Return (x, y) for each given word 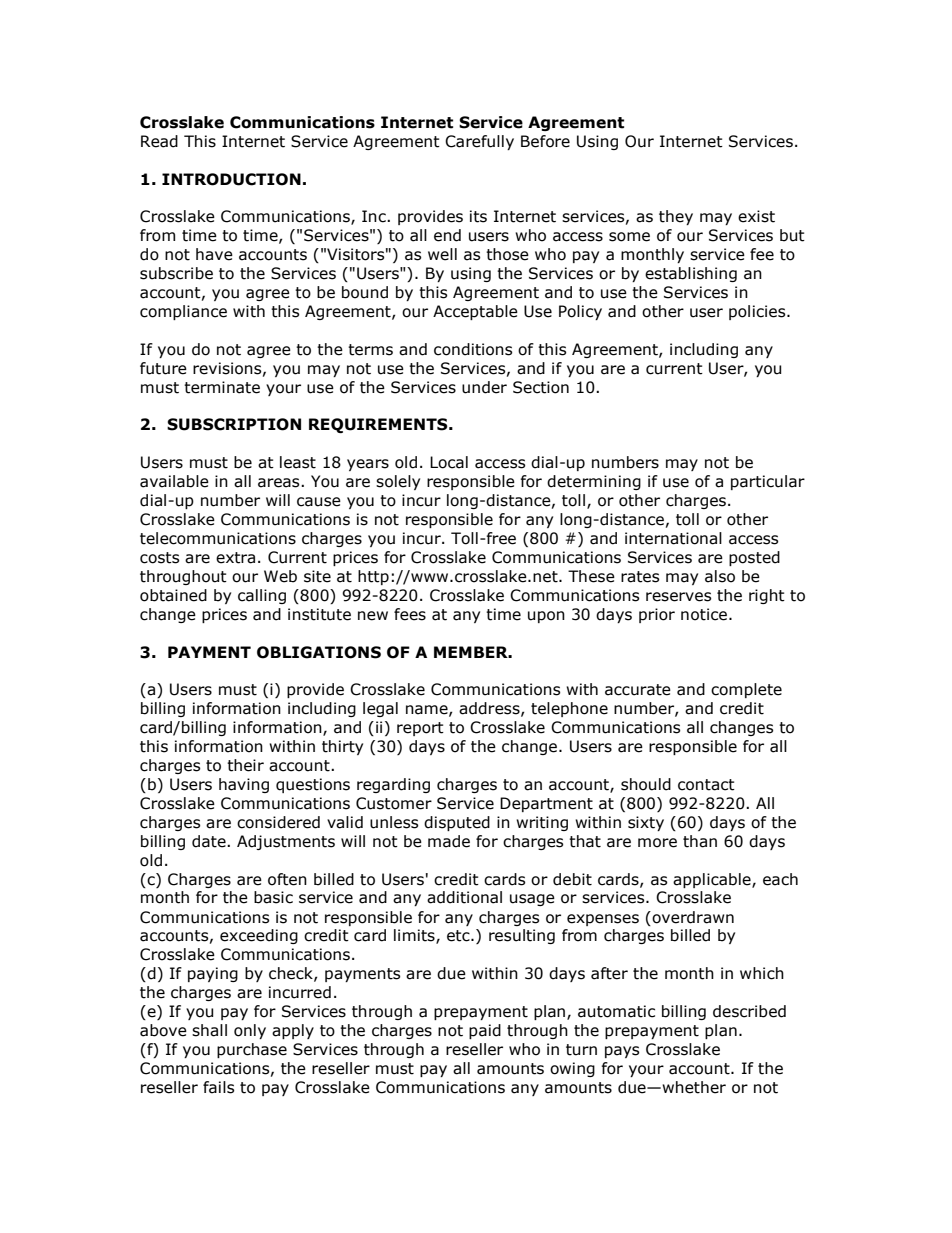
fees (410, 614)
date (210, 841)
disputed (457, 823)
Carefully (479, 142)
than (700, 841)
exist (756, 216)
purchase (252, 1050)
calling (262, 596)
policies (758, 312)
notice (704, 614)
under (484, 387)
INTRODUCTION (231, 179)
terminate (222, 387)
